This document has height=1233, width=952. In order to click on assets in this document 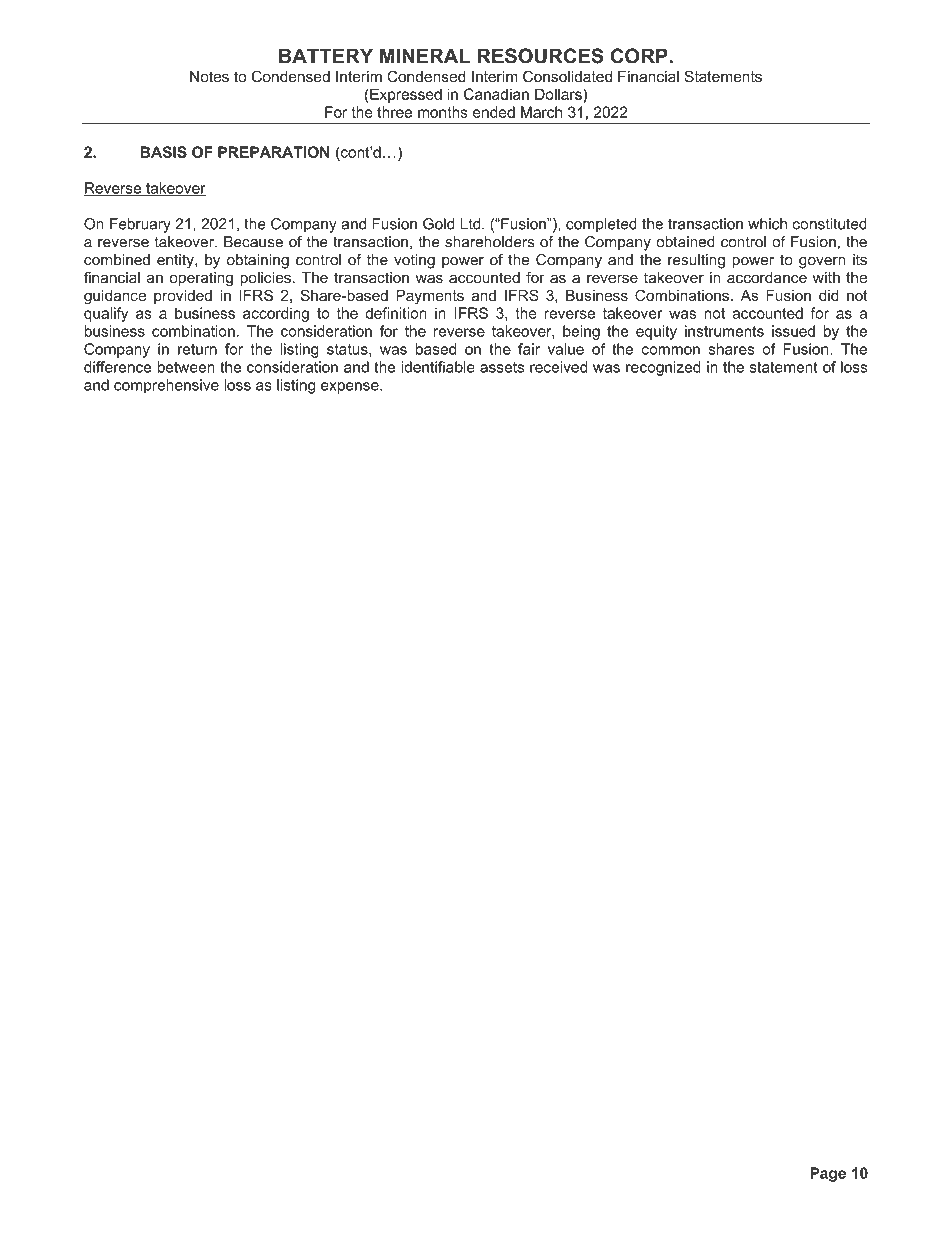, I will do `click(502, 367)`.
